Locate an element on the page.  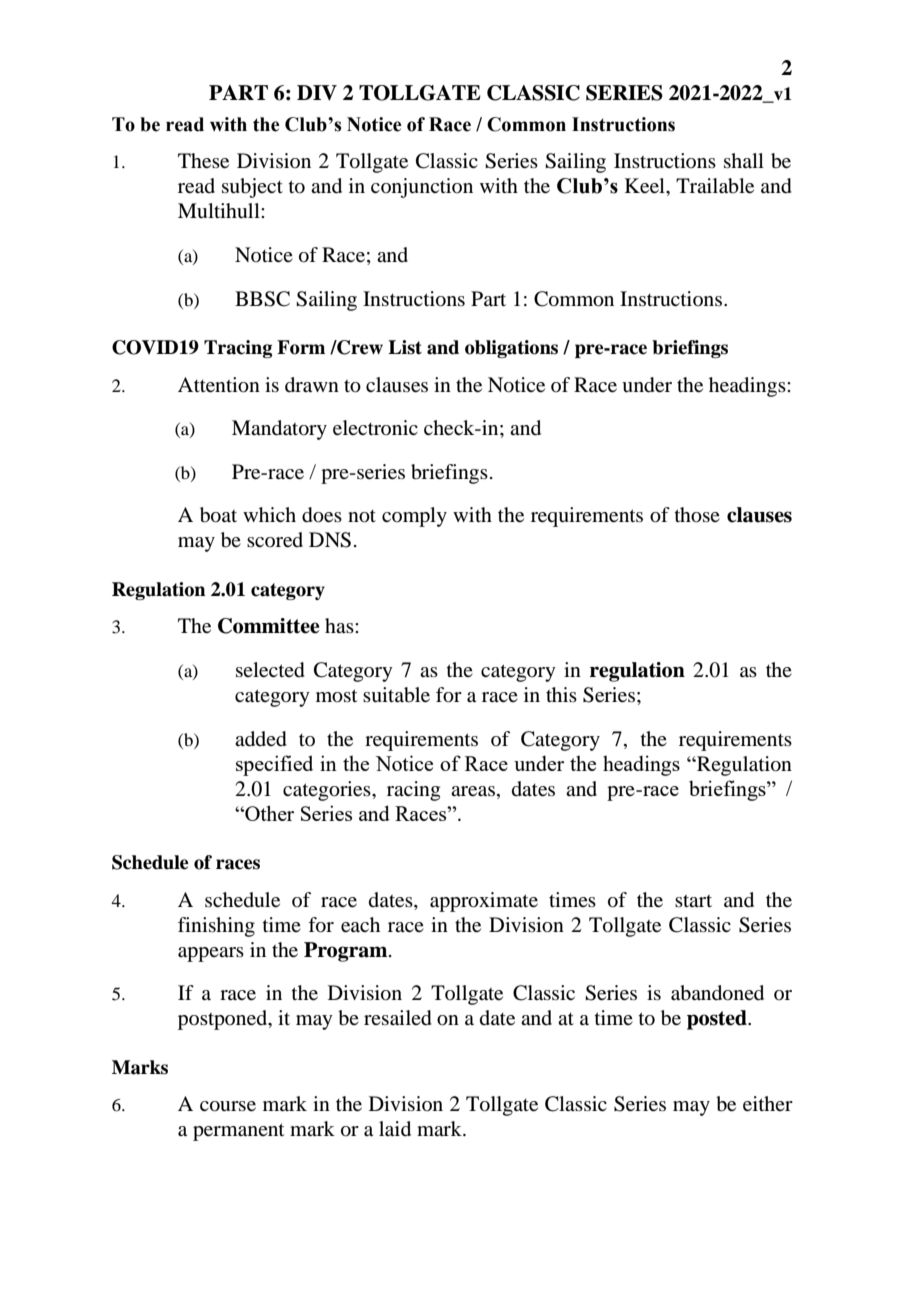
Keel is located at coordinates (646, 186).
